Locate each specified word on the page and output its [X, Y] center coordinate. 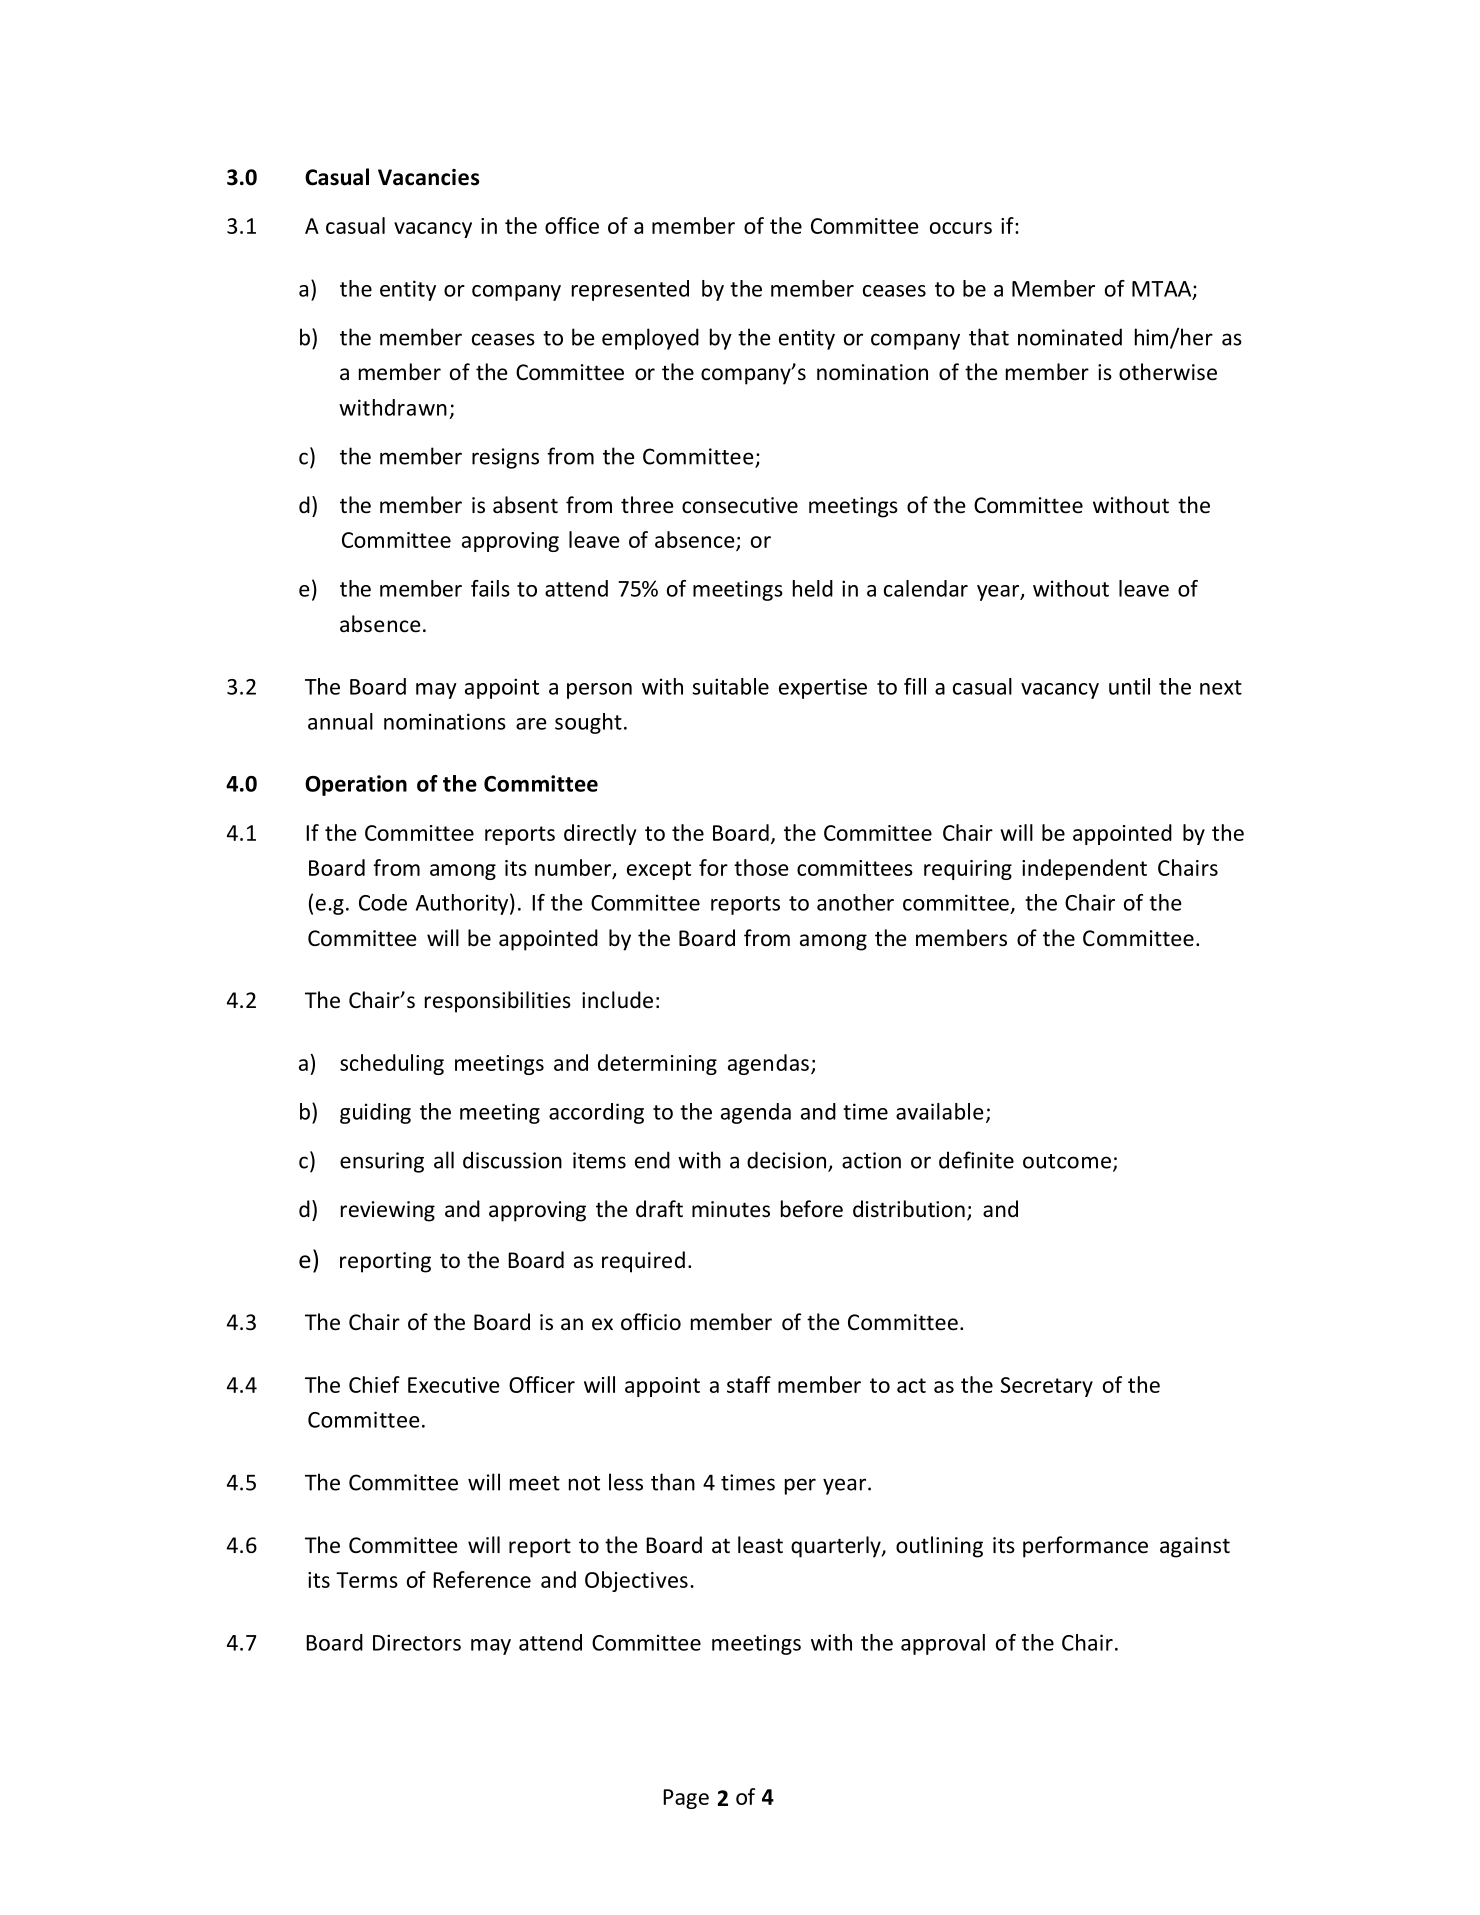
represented [630, 290]
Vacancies [428, 177]
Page [686, 1799]
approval [943, 1644]
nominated [1070, 337]
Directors [417, 1642]
